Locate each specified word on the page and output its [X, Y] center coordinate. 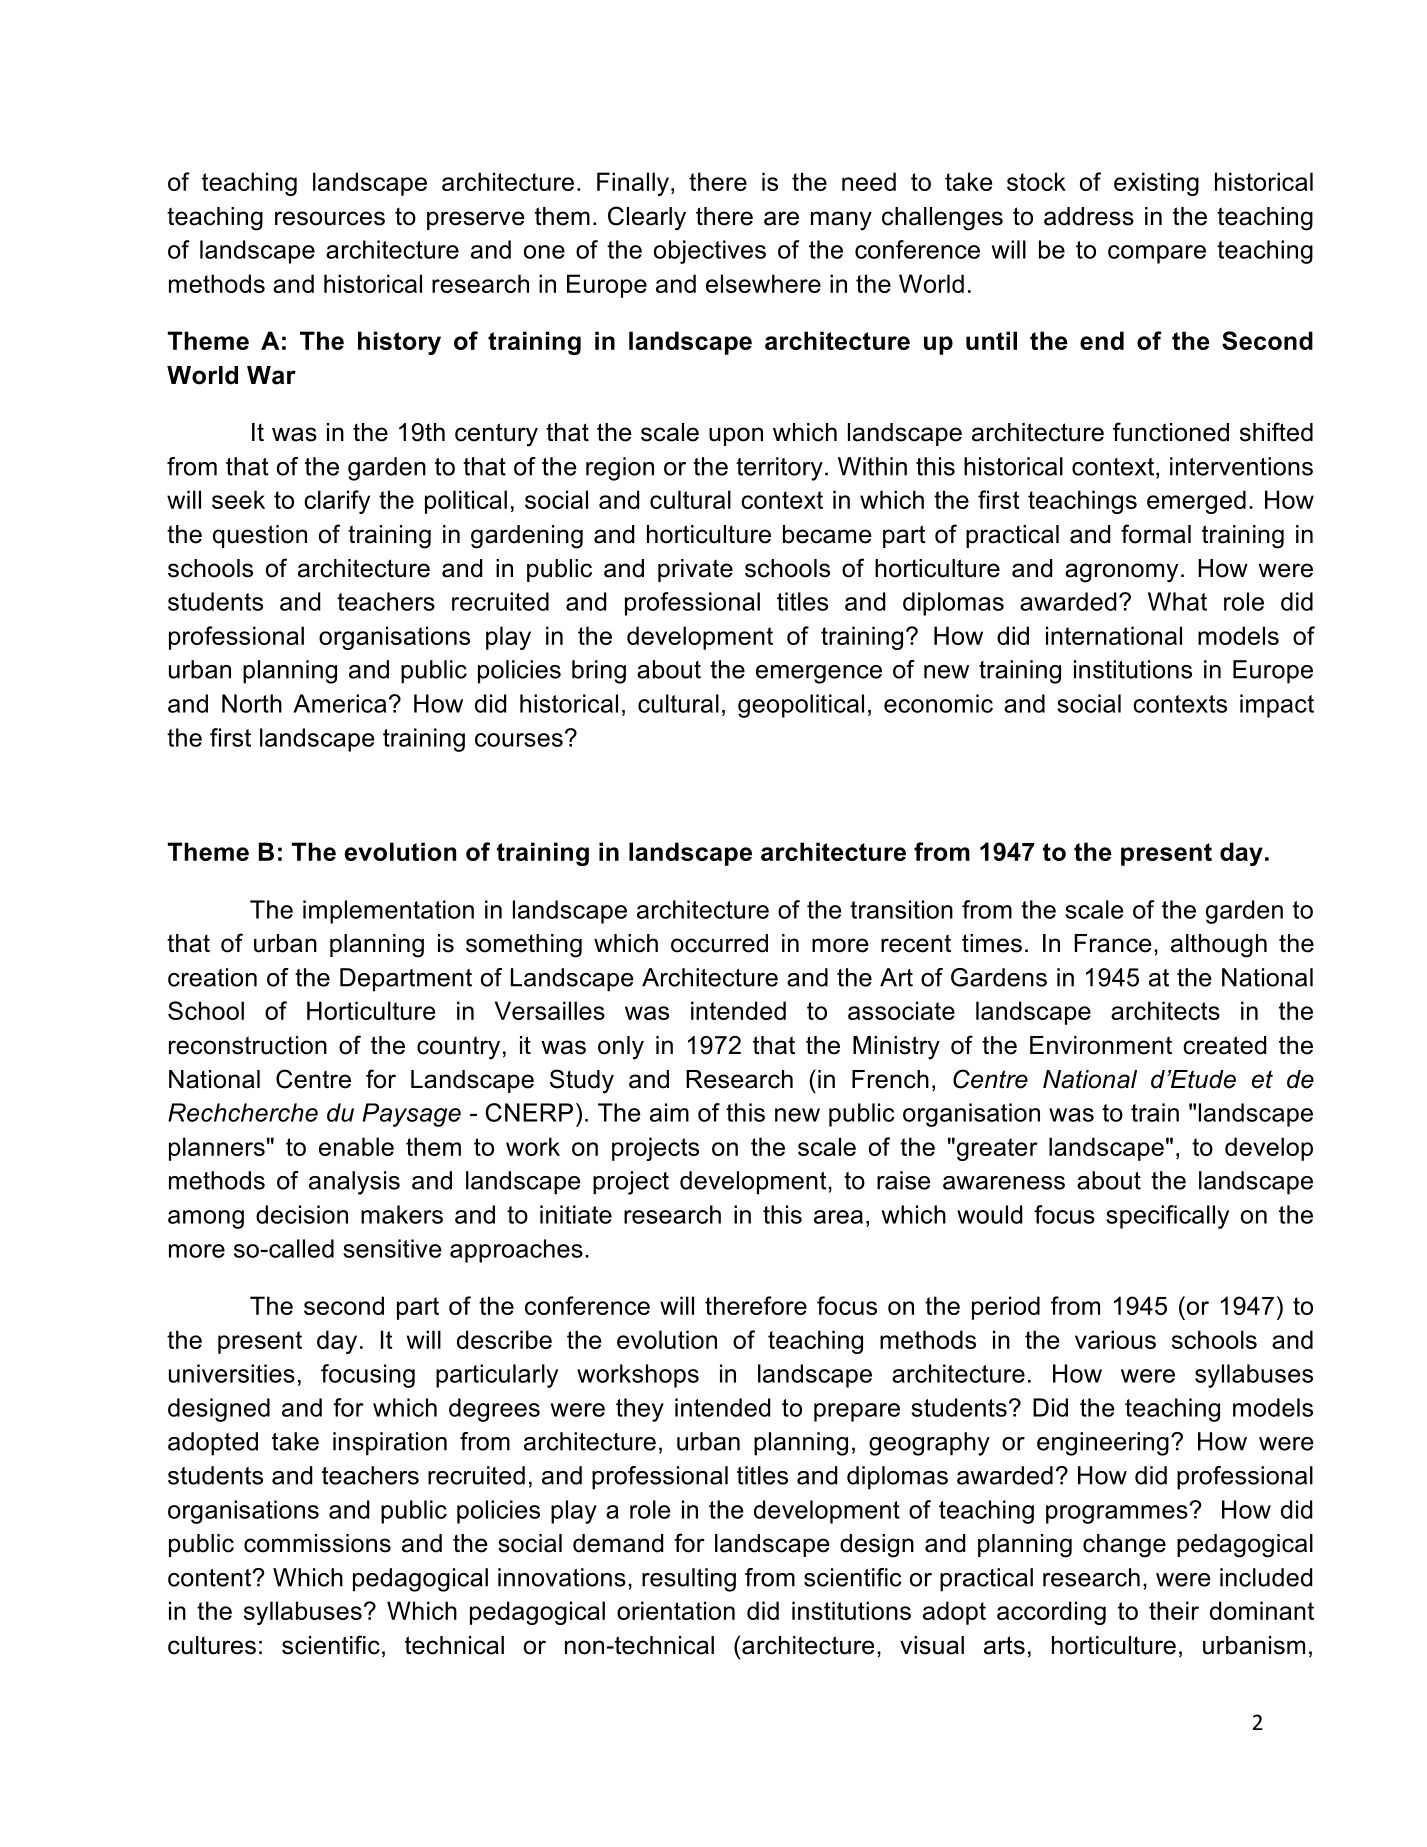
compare [1157, 254]
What [1177, 601]
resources [330, 218]
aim [669, 1112]
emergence [819, 674]
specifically [1167, 1217]
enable [356, 1146]
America [339, 703]
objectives [710, 252]
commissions [317, 1543]
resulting [689, 1580]
